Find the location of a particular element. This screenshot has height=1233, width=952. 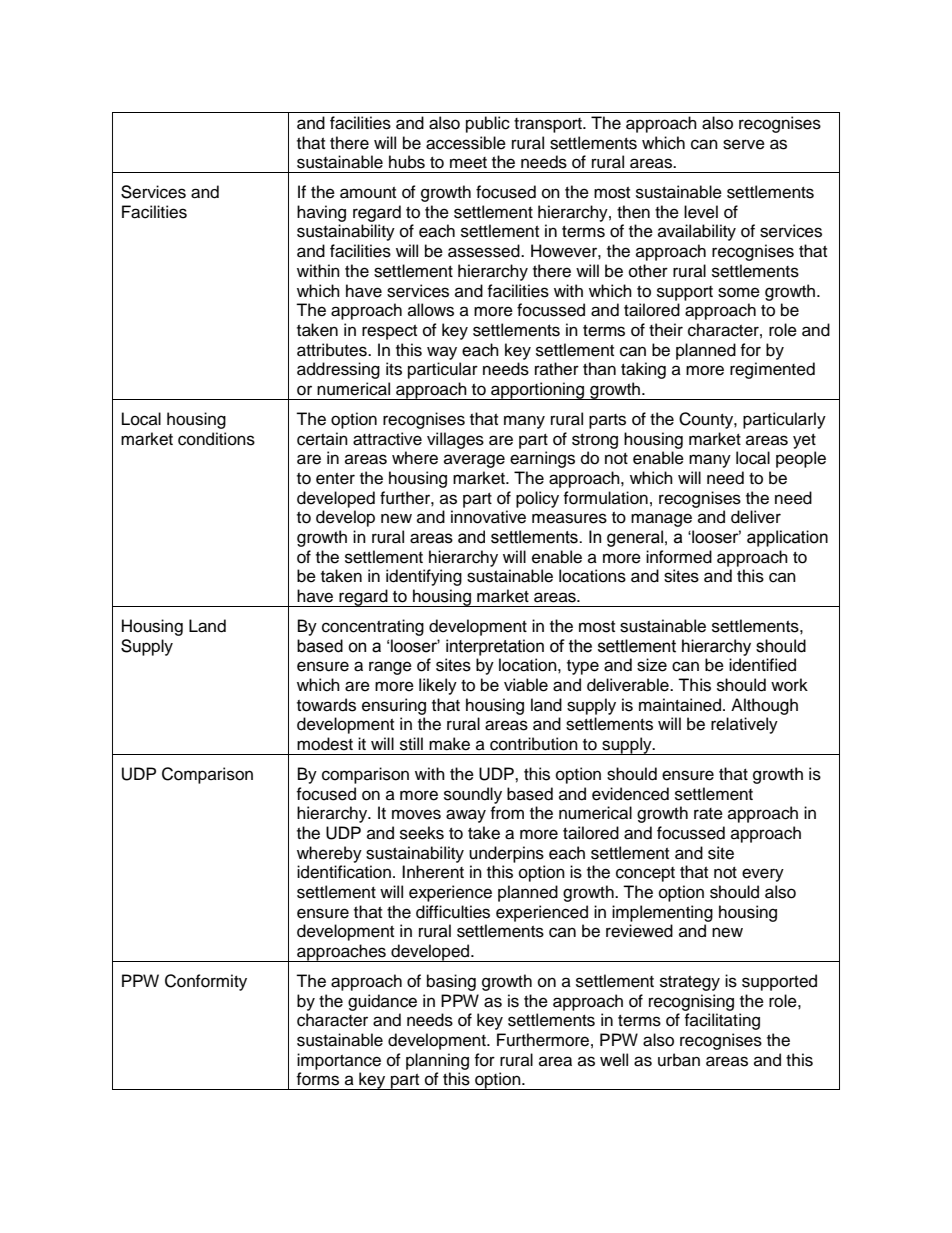

importance is located at coordinates (339, 1061).
